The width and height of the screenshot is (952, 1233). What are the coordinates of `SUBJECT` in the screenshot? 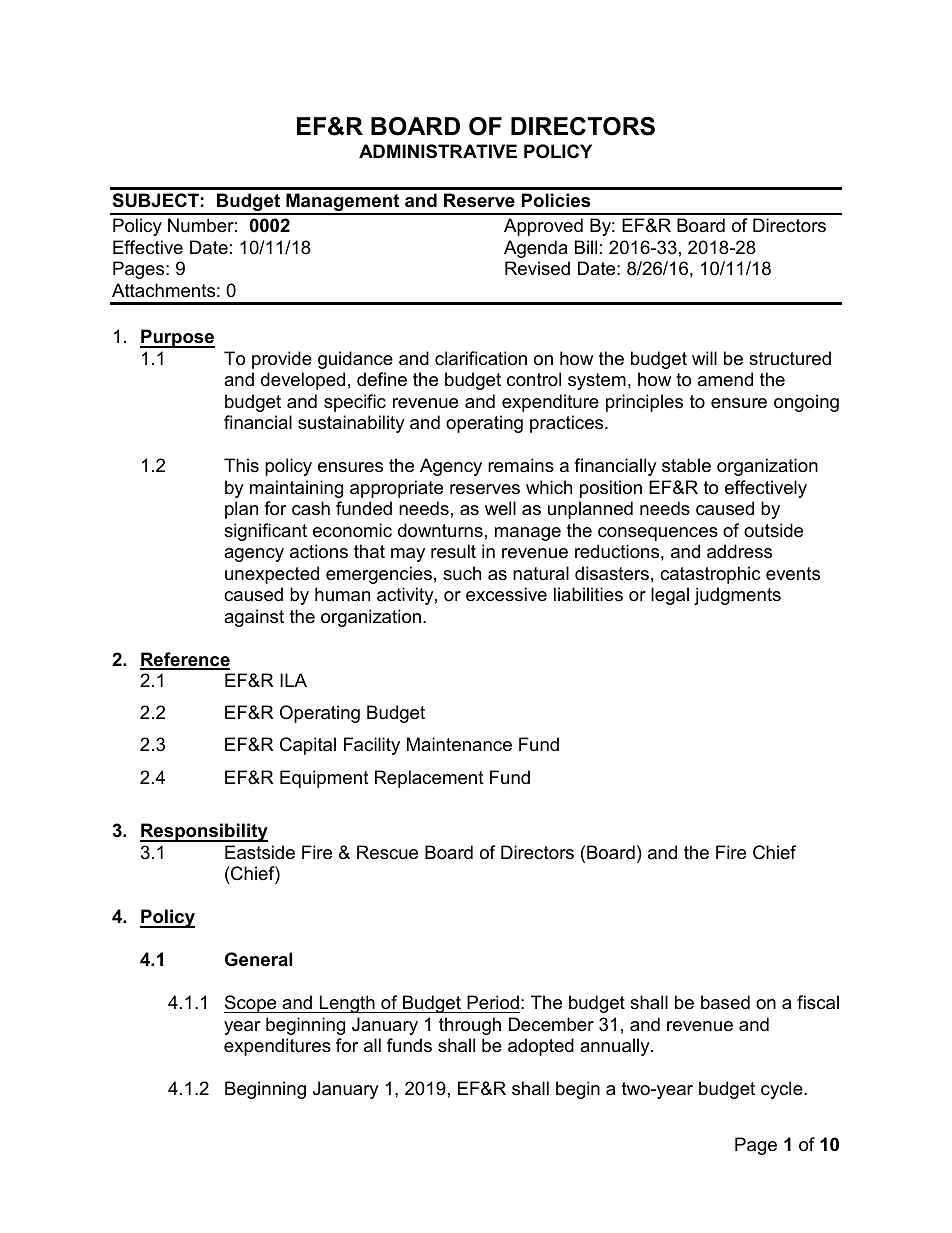 It's located at (156, 200).
